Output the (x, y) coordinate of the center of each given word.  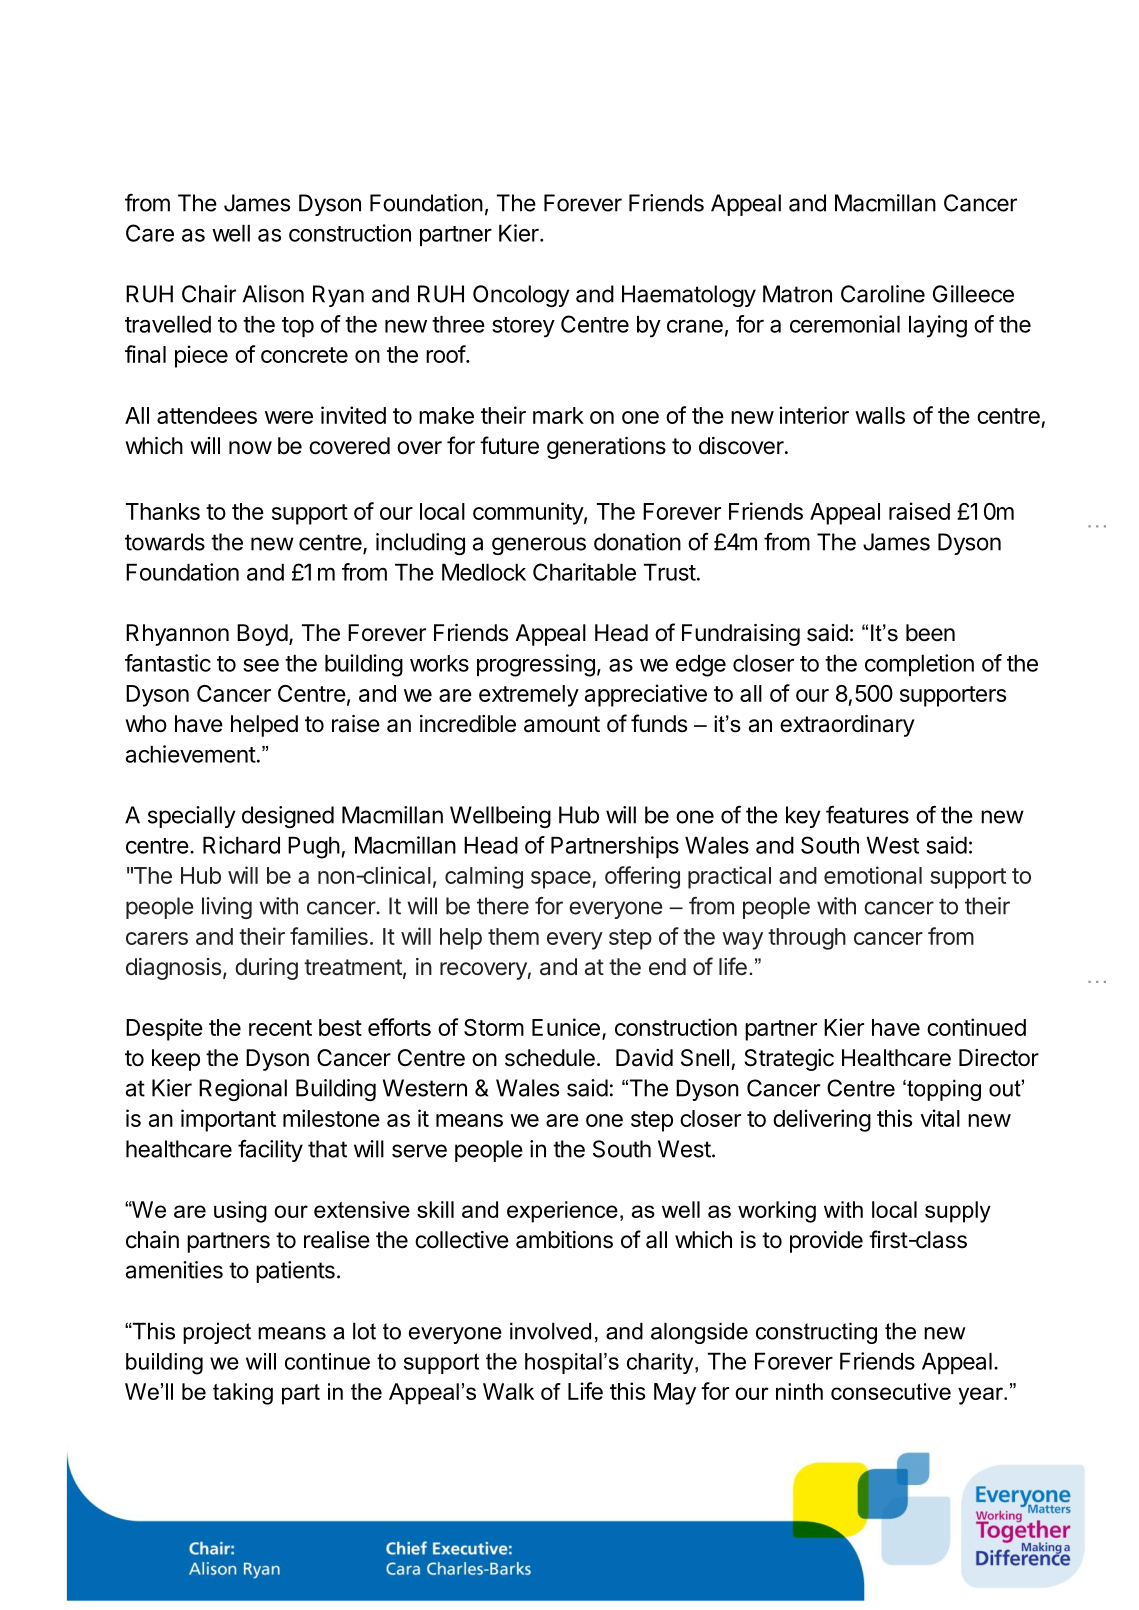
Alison (273, 294)
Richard (241, 845)
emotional (873, 875)
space (561, 880)
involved (550, 1331)
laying (938, 326)
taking (243, 1394)
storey (523, 327)
